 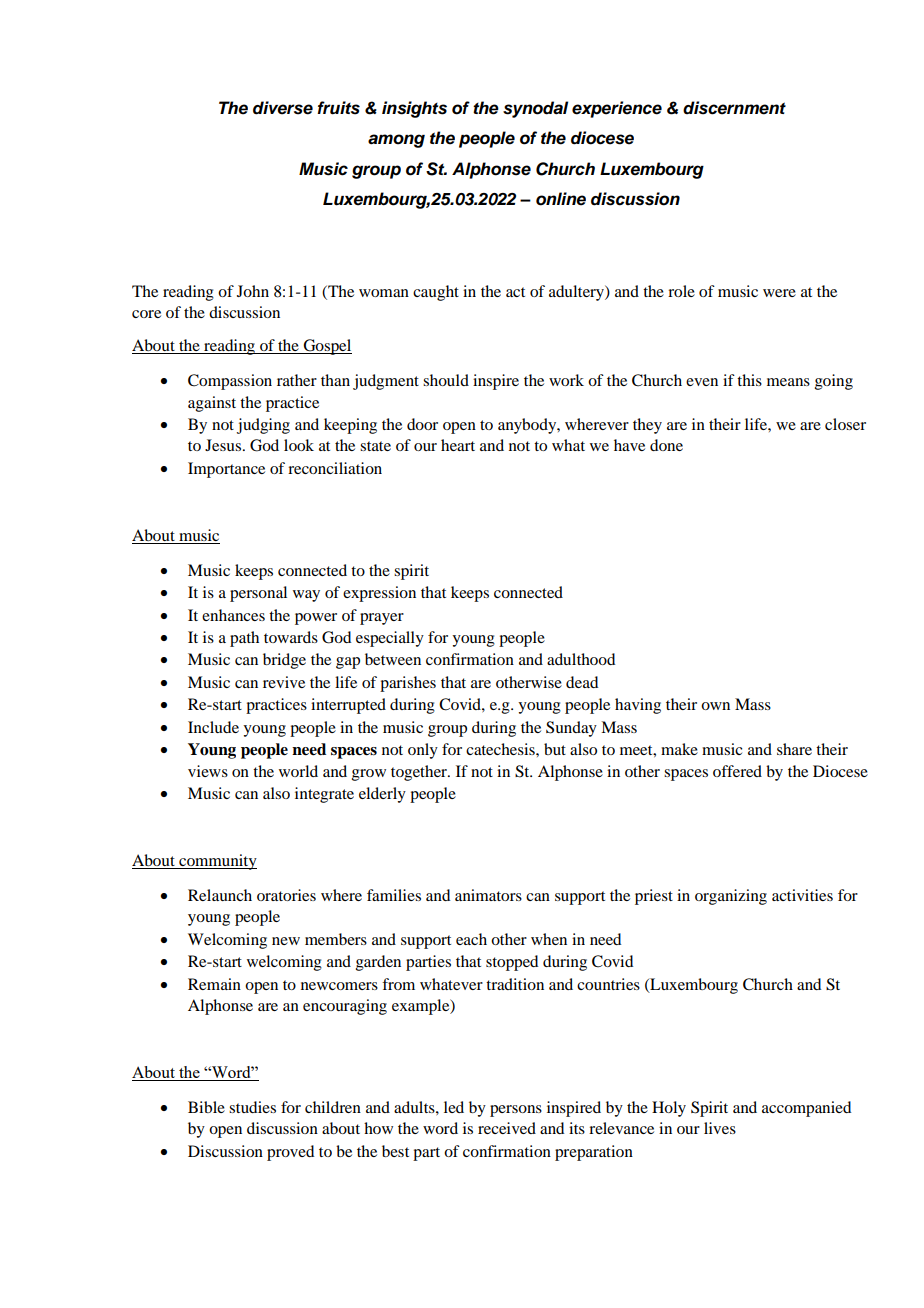 What do you see at coordinates (507, 1128) in the document?
I see `received` at bounding box center [507, 1128].
